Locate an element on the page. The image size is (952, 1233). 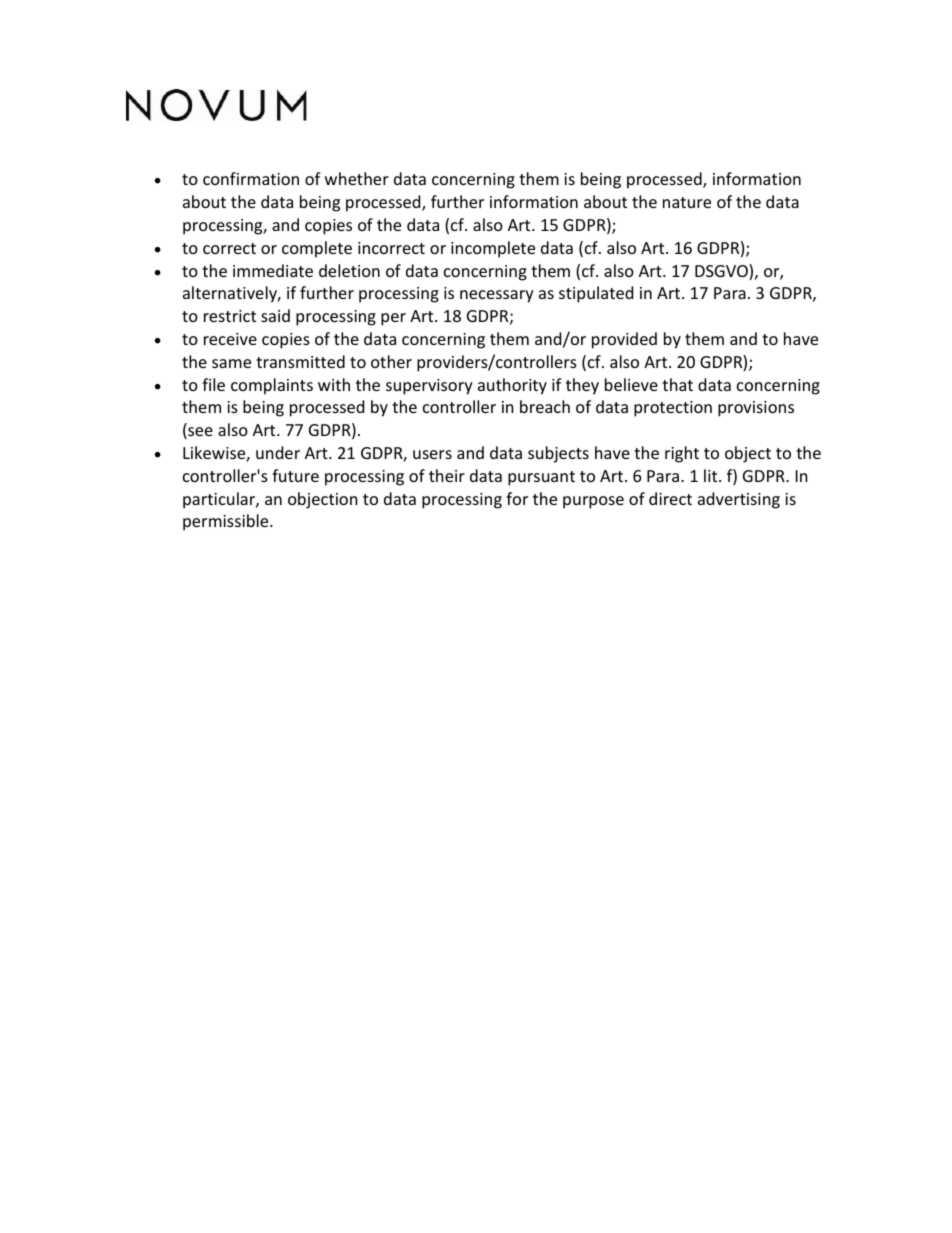
immediate is located at coordinates (273, 270).
